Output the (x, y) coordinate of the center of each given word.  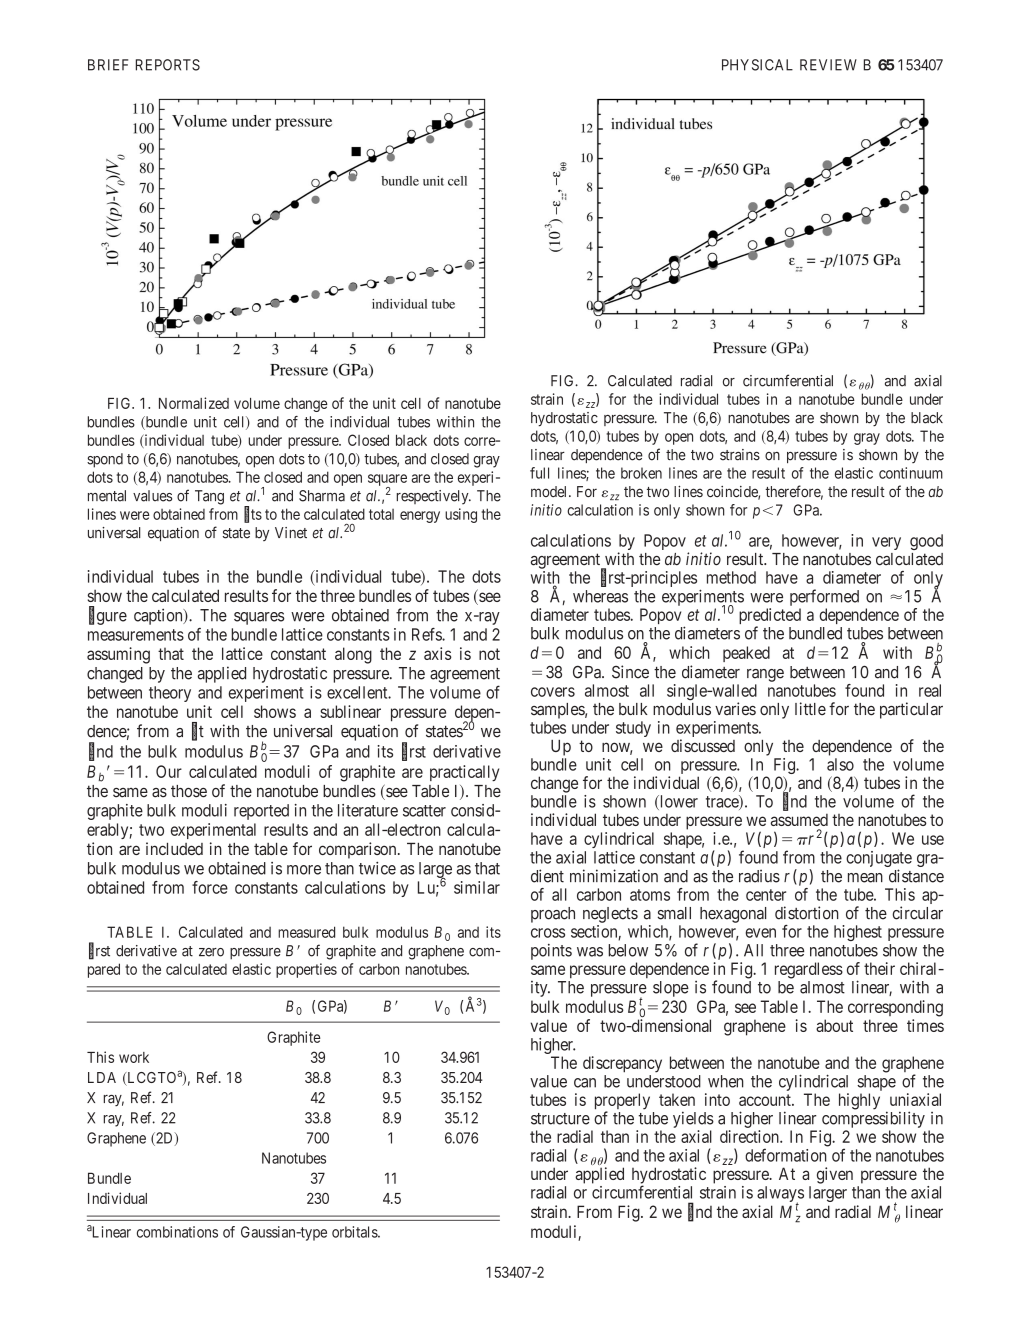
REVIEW (828, 65)
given (835, 1175)
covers (553, 692)
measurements (136, 635)
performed (824, 597)
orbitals (355, 1232)
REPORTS (168, 65)
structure (560, 1119)
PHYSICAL (757, 65)
